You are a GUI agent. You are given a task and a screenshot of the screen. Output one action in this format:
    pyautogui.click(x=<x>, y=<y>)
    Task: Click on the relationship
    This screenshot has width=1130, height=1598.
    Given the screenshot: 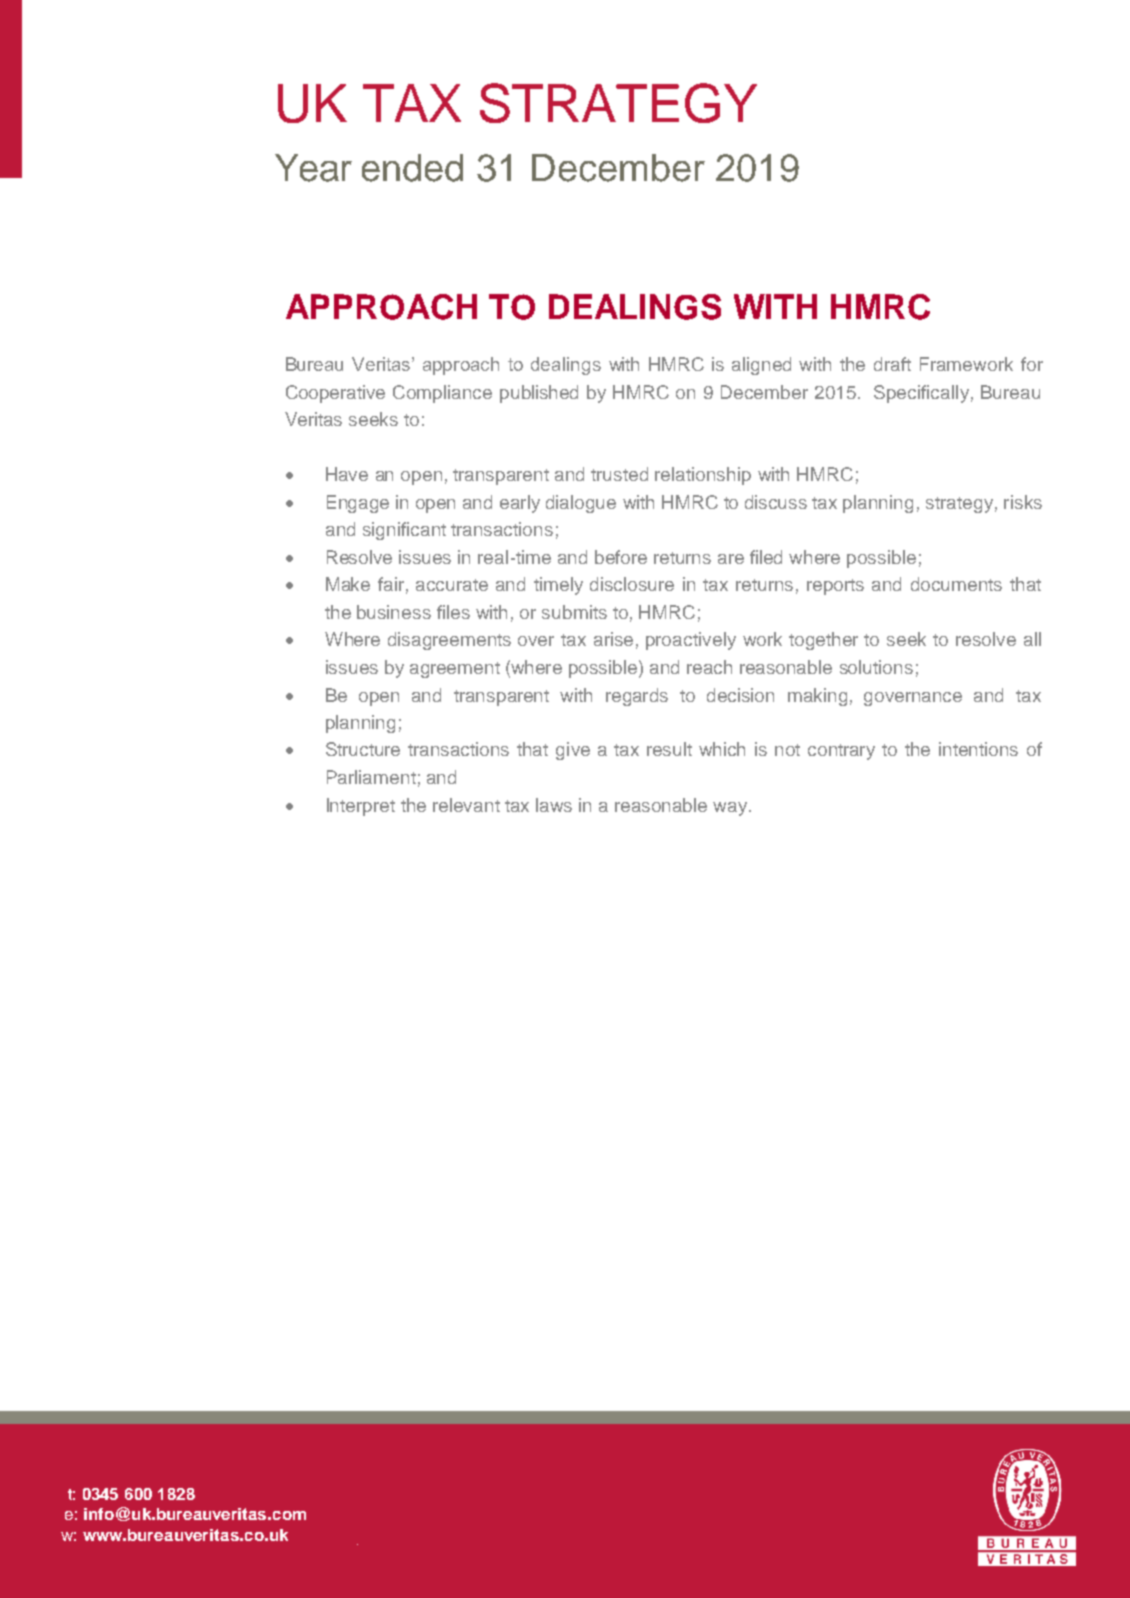 What is the action you would take?
    pyautogui.click(x=703, y=476)
